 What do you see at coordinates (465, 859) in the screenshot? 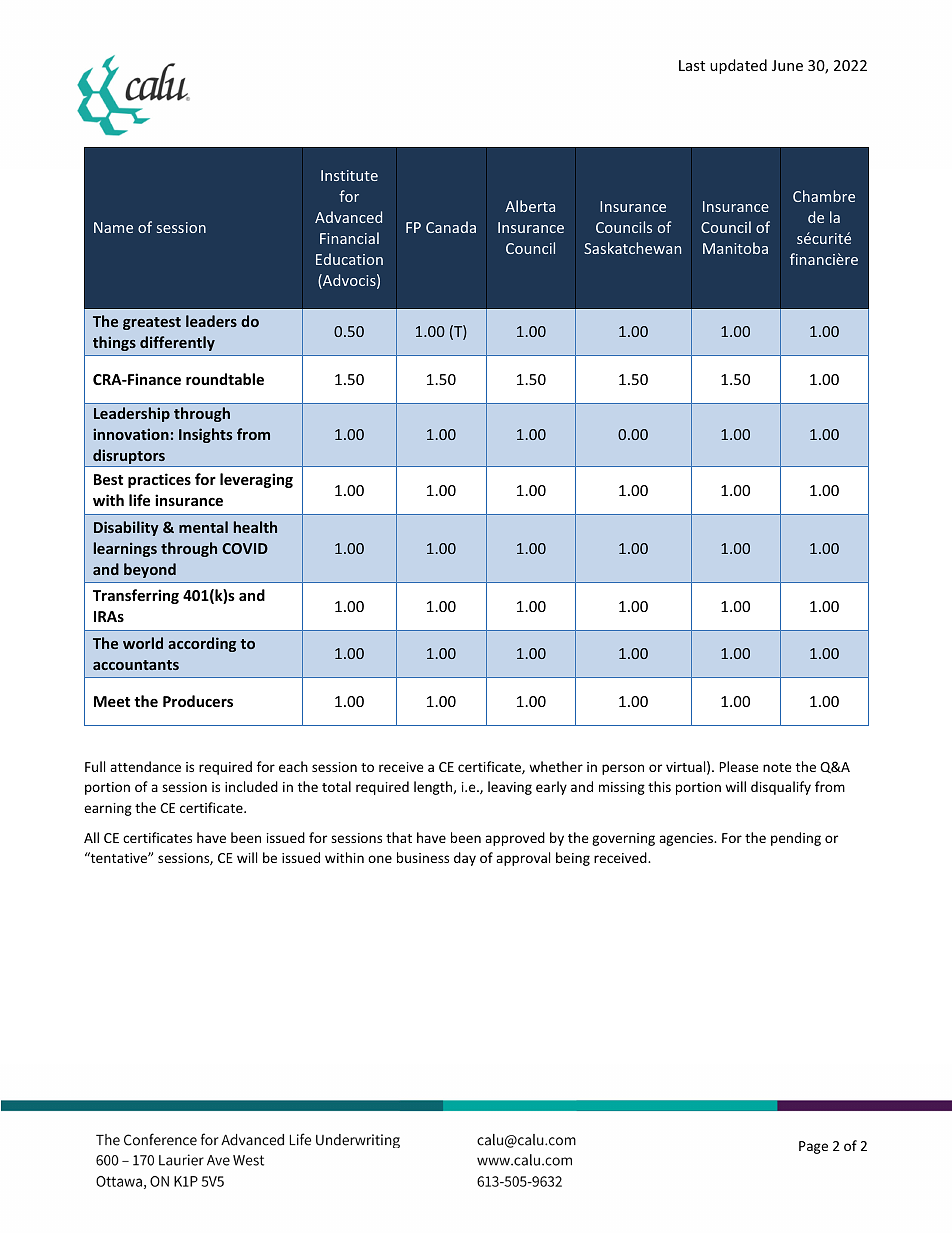
I see `day` at bounding box center [465, 859].
